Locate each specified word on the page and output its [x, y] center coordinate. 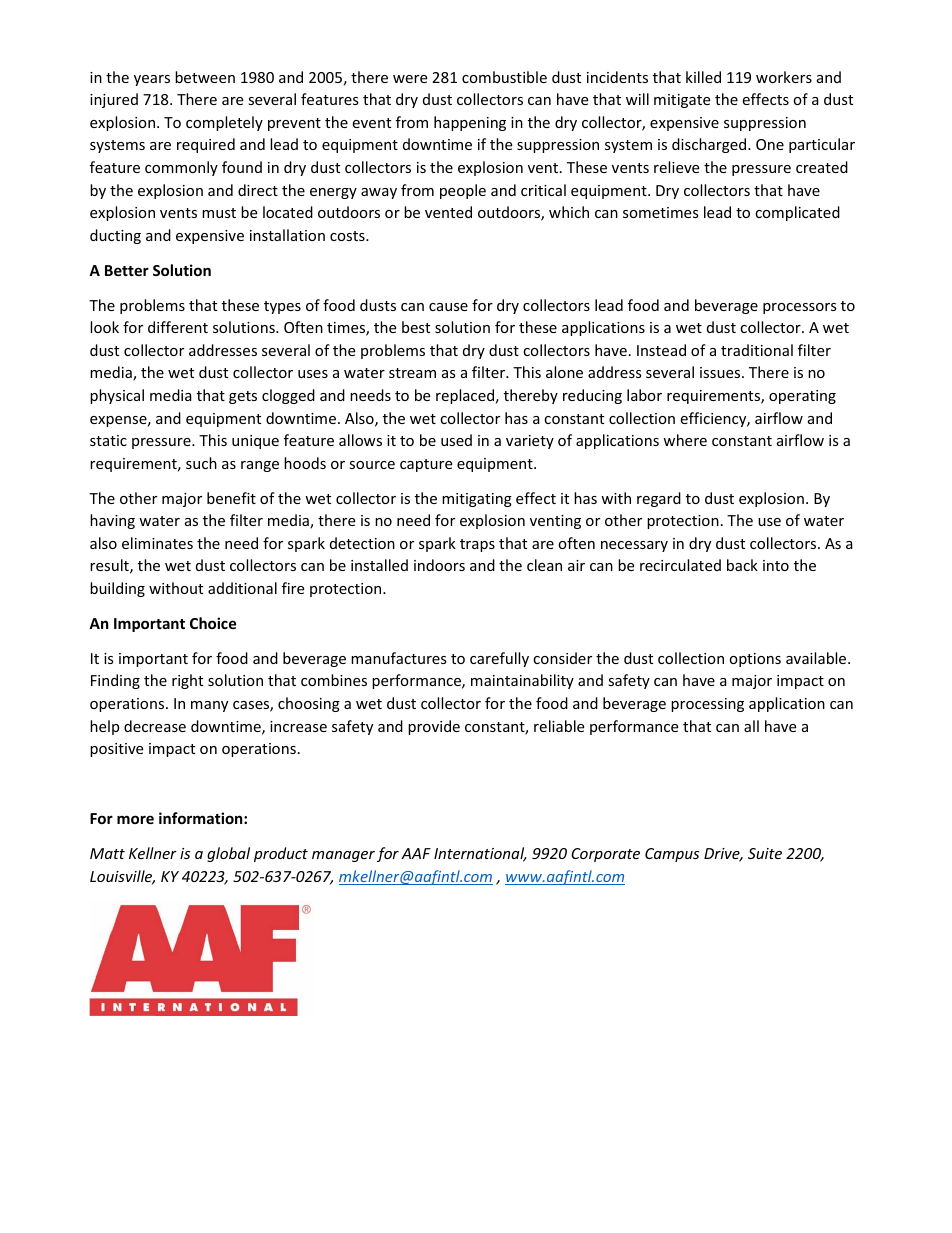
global [228, 854]
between [205, 77]
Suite [765, 853]
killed [703, 77]
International [480, 854]
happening [470, 123]
